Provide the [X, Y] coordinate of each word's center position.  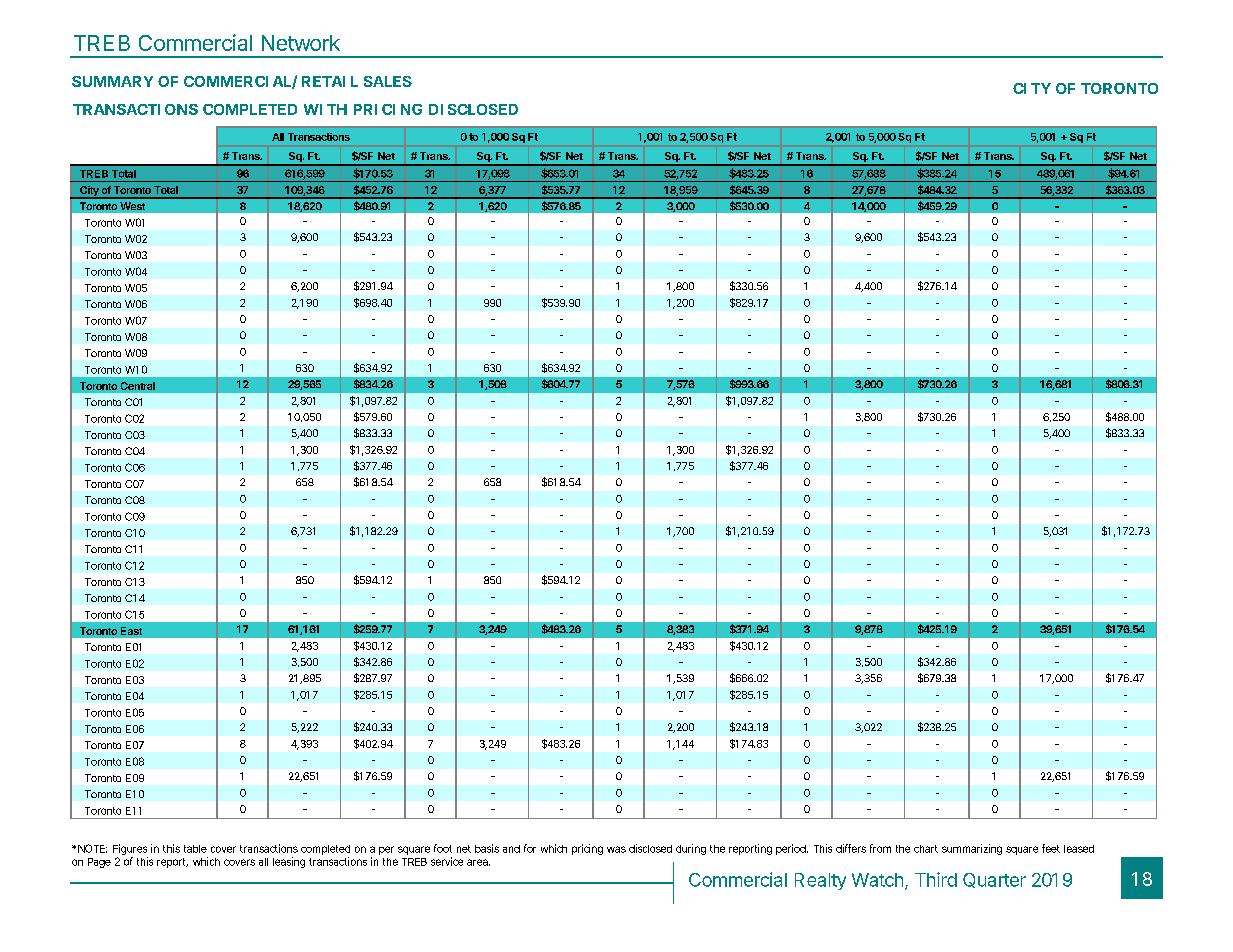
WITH [325, 109]
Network [301, 43]
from [880, 848]
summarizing [972, 849]
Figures [130, 849]
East [131, 631]
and [511, 849]
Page [99, 863]
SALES [388, 81]
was [616, 849]
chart [926, 849]
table [195, 849]
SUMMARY [112, 81]
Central [138, 386]
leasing [289, 862]
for [530, 848]
